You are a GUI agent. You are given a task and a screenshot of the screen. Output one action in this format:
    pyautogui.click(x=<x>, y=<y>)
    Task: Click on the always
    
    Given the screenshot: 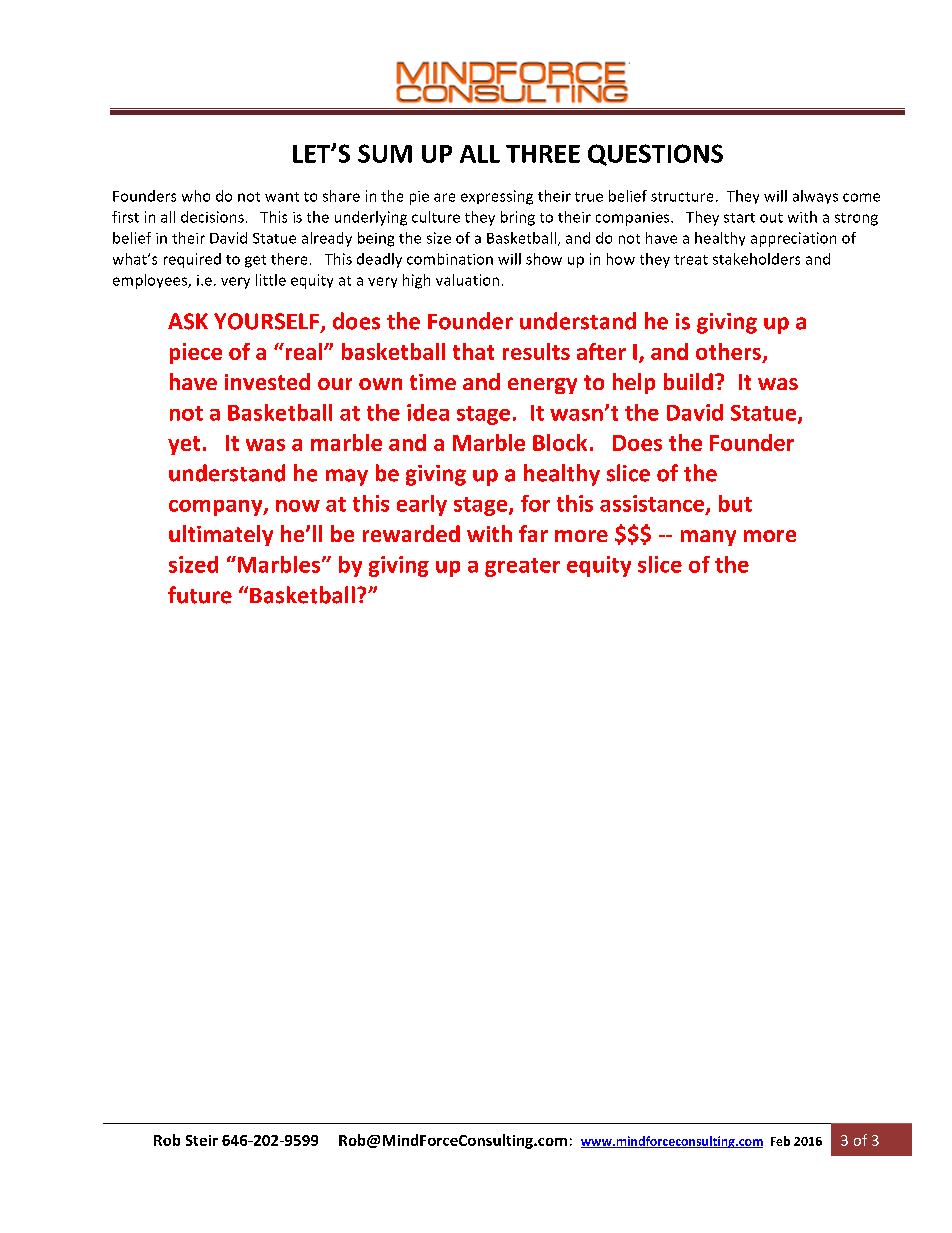 What is the action you would take?
    pyautogui.click(x=815, y=197)
